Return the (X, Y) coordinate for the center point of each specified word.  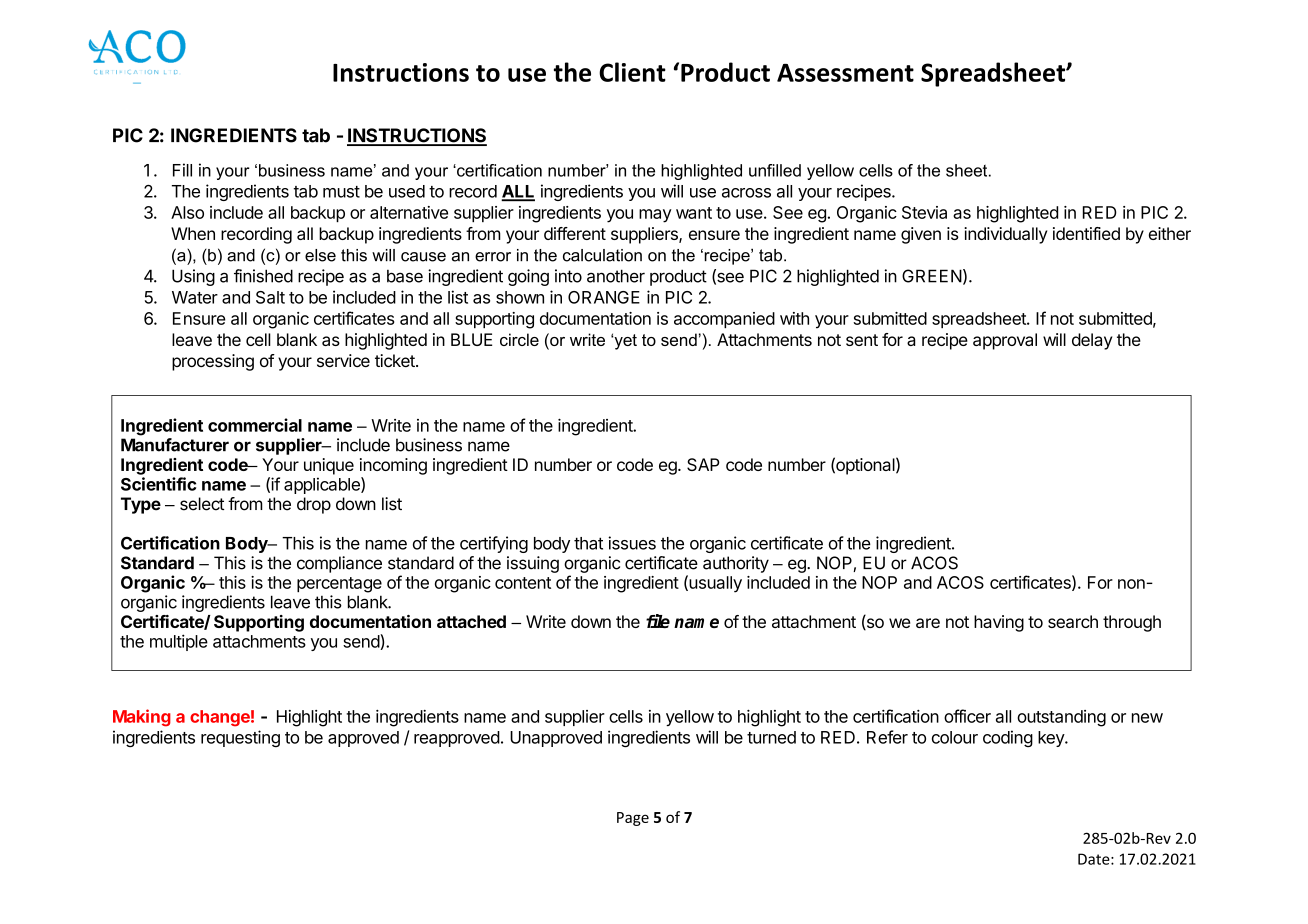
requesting (240, 738)
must (341, 192)
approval (1005, 341)
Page (633, 819)
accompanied (724, 320)
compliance (339, 564)
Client (632, 72)
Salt (270, 297)
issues (632, 543)
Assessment (845, 73)
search (1073, 621)
